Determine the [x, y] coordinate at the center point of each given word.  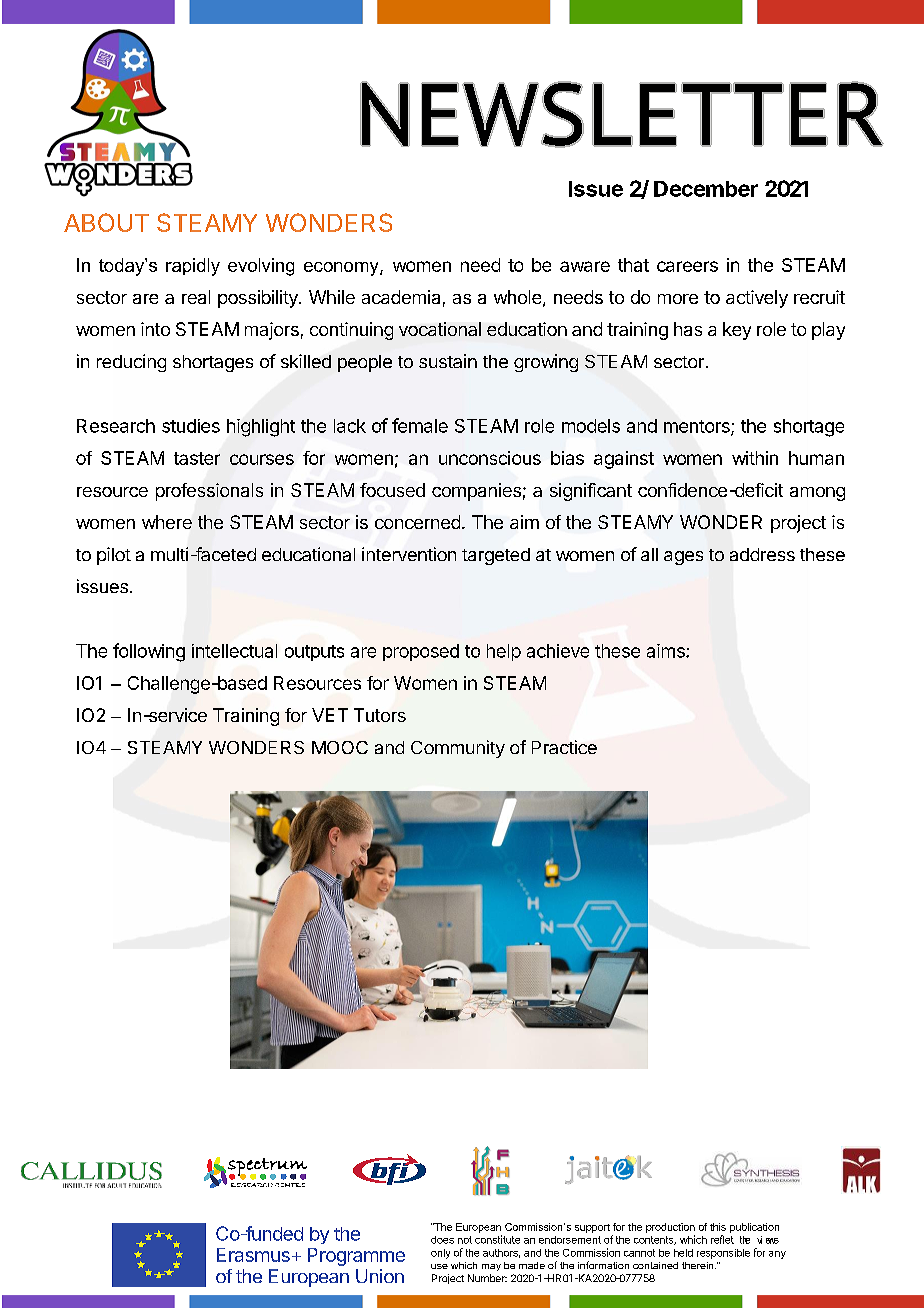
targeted [496, 556]
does [442, 1240]
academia [401, 297]
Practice [564, 747]
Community [458, 749]
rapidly [193, 267]
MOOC [340, 747]
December [706, 189]
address [762, 554]
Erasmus [253, 1255]
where [167, 522]
